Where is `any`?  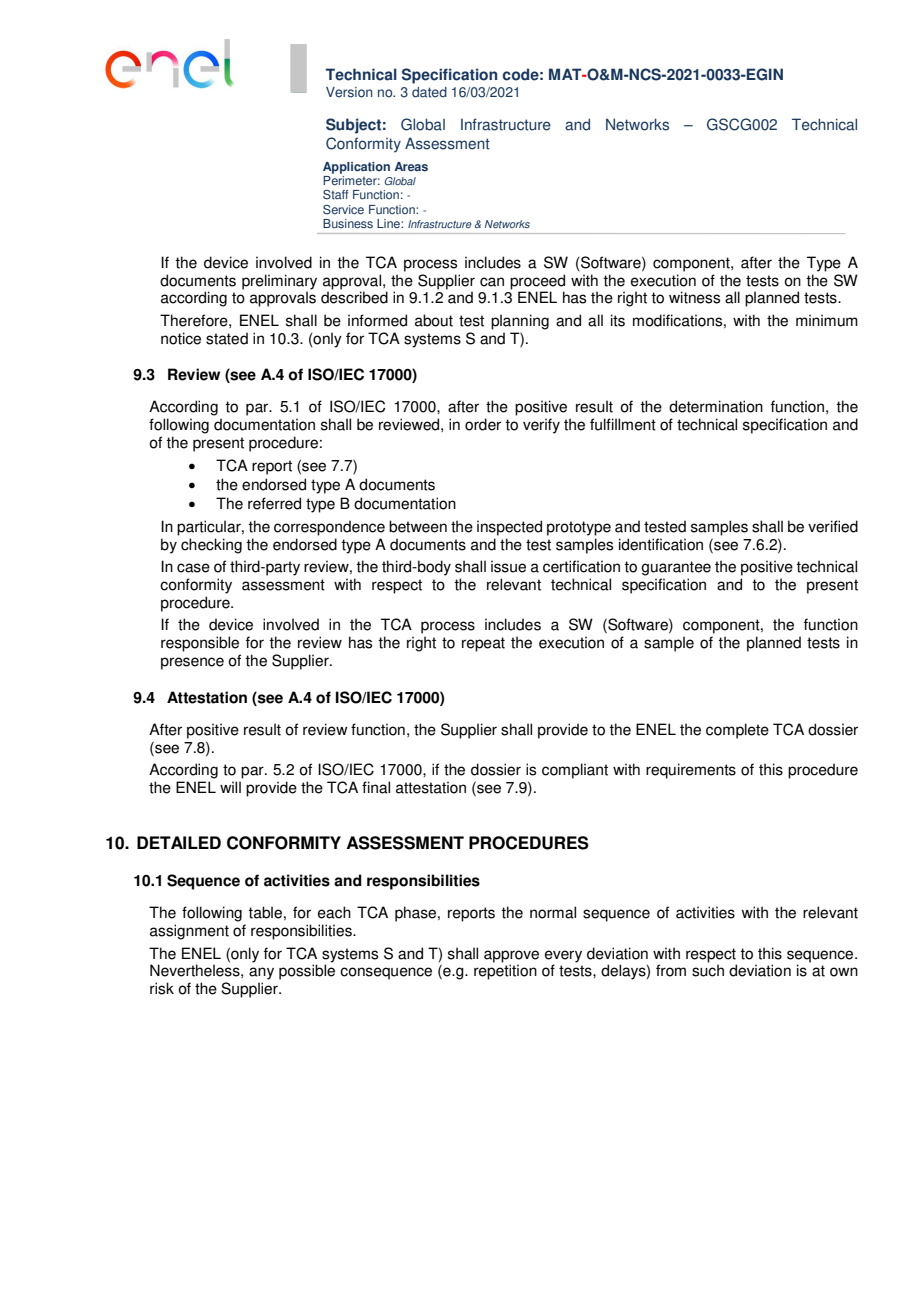 any is located at coordinates (261, 973).
